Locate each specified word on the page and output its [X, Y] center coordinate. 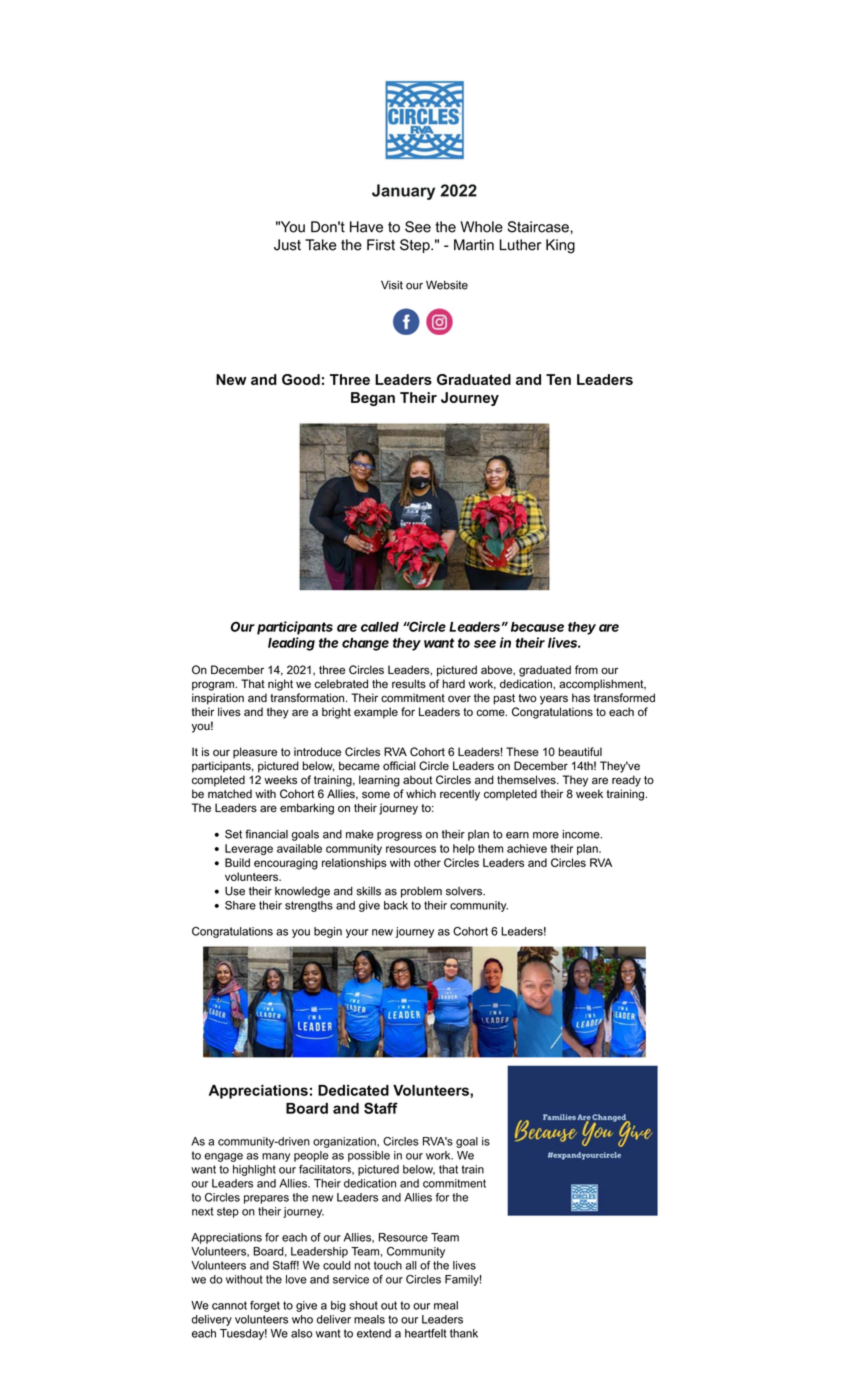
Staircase [539, 227]
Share [240, 905]
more [546, 835]
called [380, 627]
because [537, 627]
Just [287, 245]
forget [265, 1306]
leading [291, 644]
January [403, 192]
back [396, 905]
